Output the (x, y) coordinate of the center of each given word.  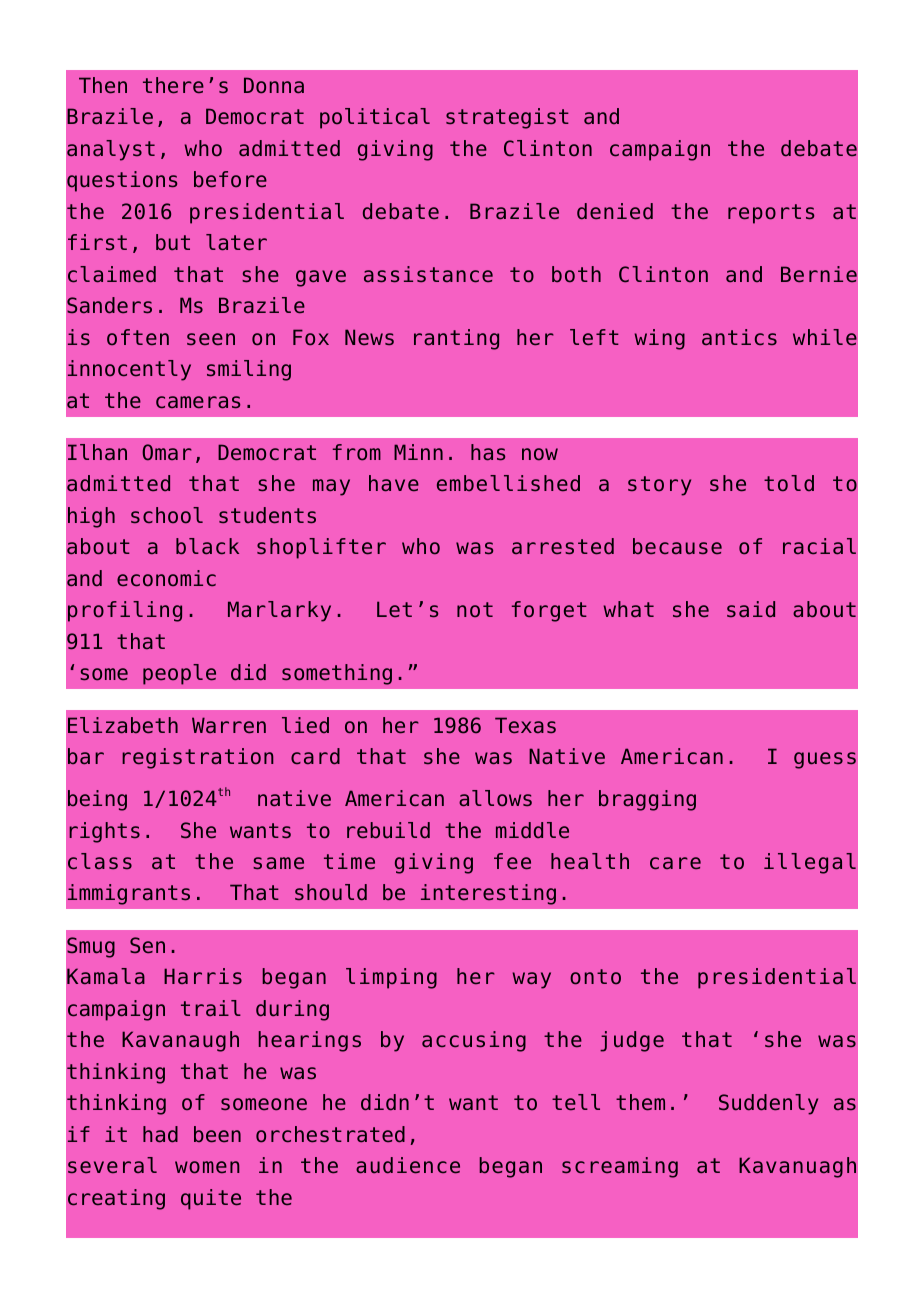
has (488, 452)
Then (103, 85)
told (789, 483)
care (675, 863)
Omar (167, 452)
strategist (507, 118)
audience (408, 1165)
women (207, 1167)
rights (104, 832)
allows (495, 798)
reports (771, 214)
